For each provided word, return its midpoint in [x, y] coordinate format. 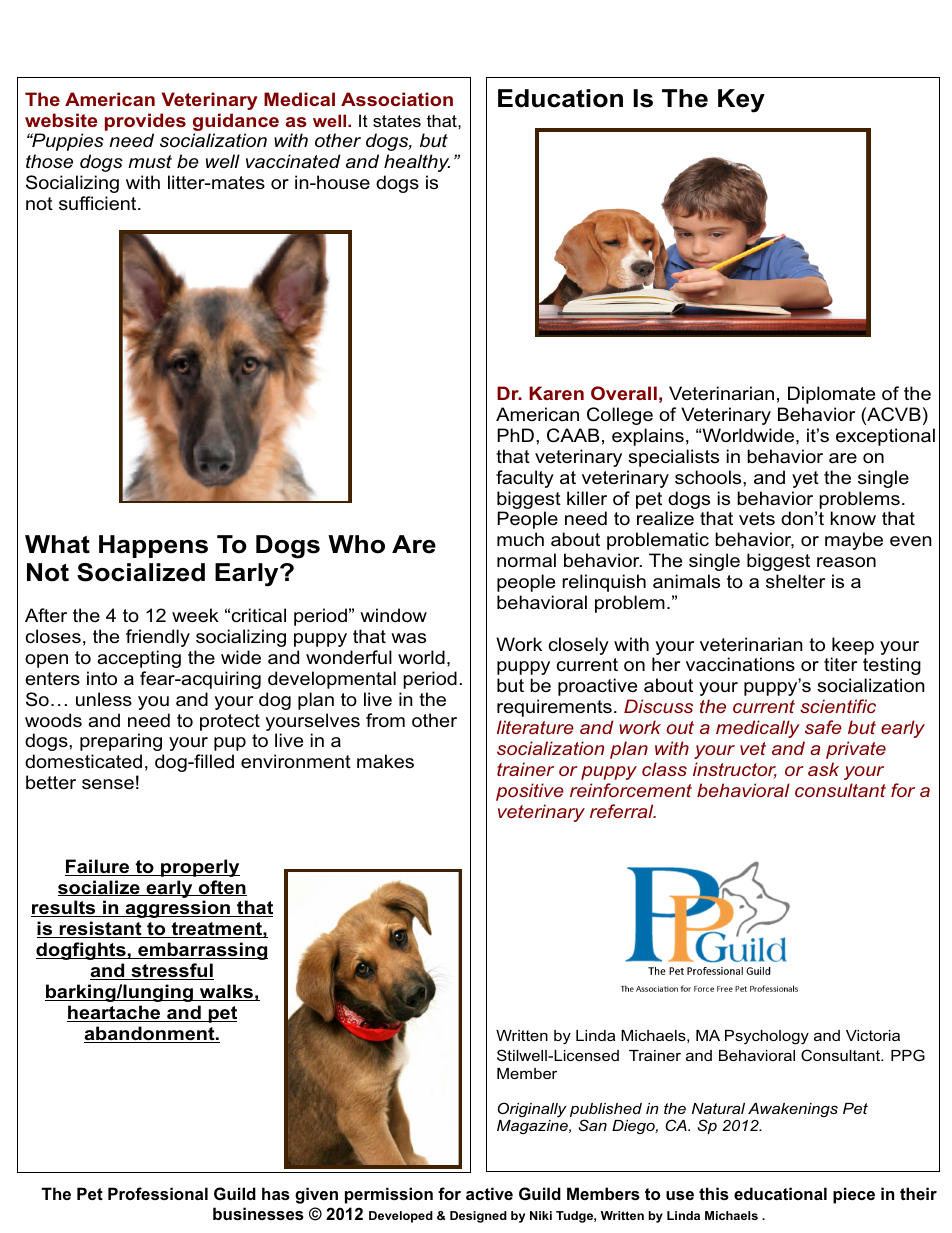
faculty [525, 479]
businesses [258, 1213]
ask [823, 769]
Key [741, 101]
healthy [417, 163]
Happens [153, 546]
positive [530, 792]
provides [145, 122]
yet [805, 479]
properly [199, 868]
